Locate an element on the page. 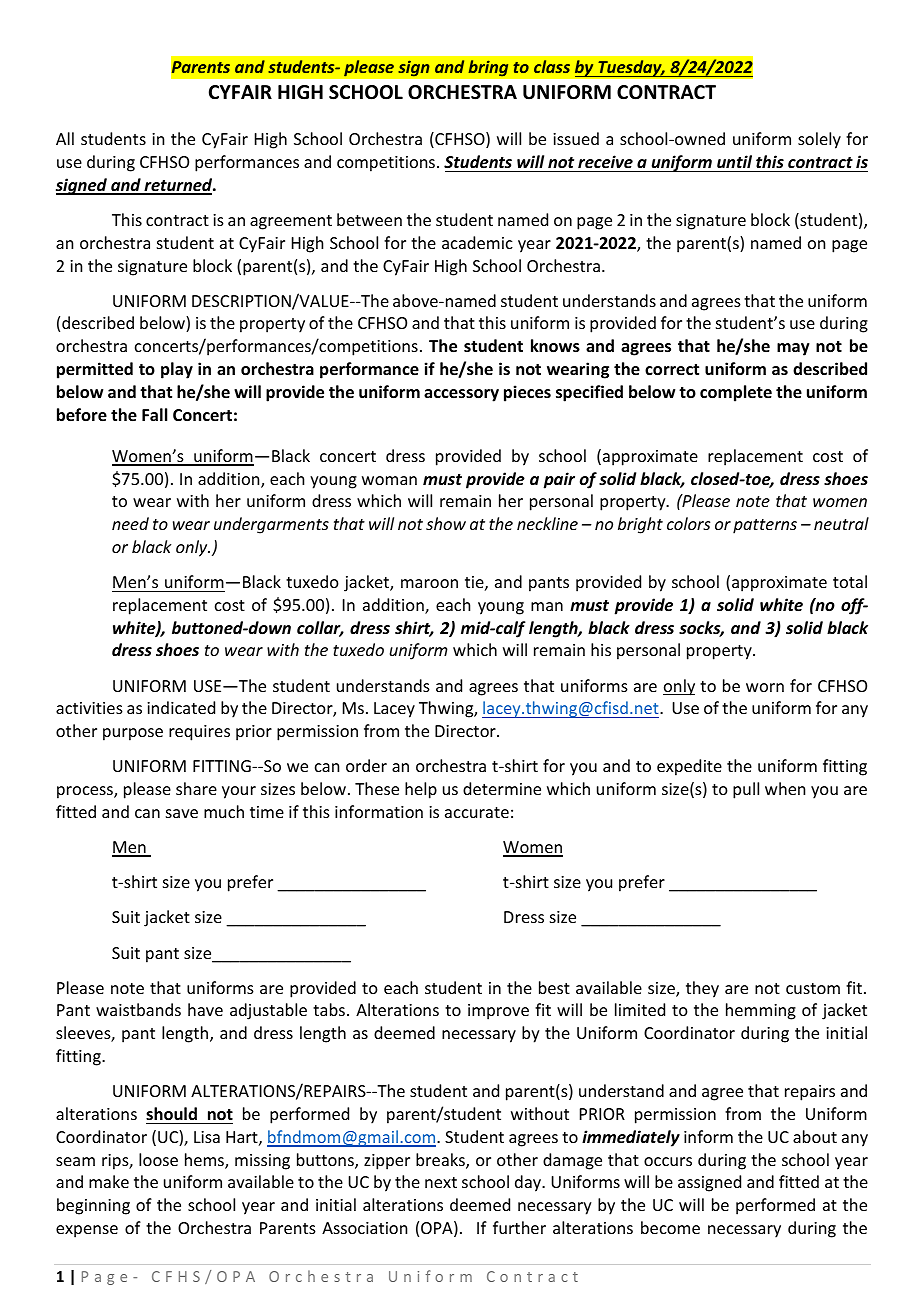 This image has height=1308, width=924. between is located at coordinates (369, 219).
